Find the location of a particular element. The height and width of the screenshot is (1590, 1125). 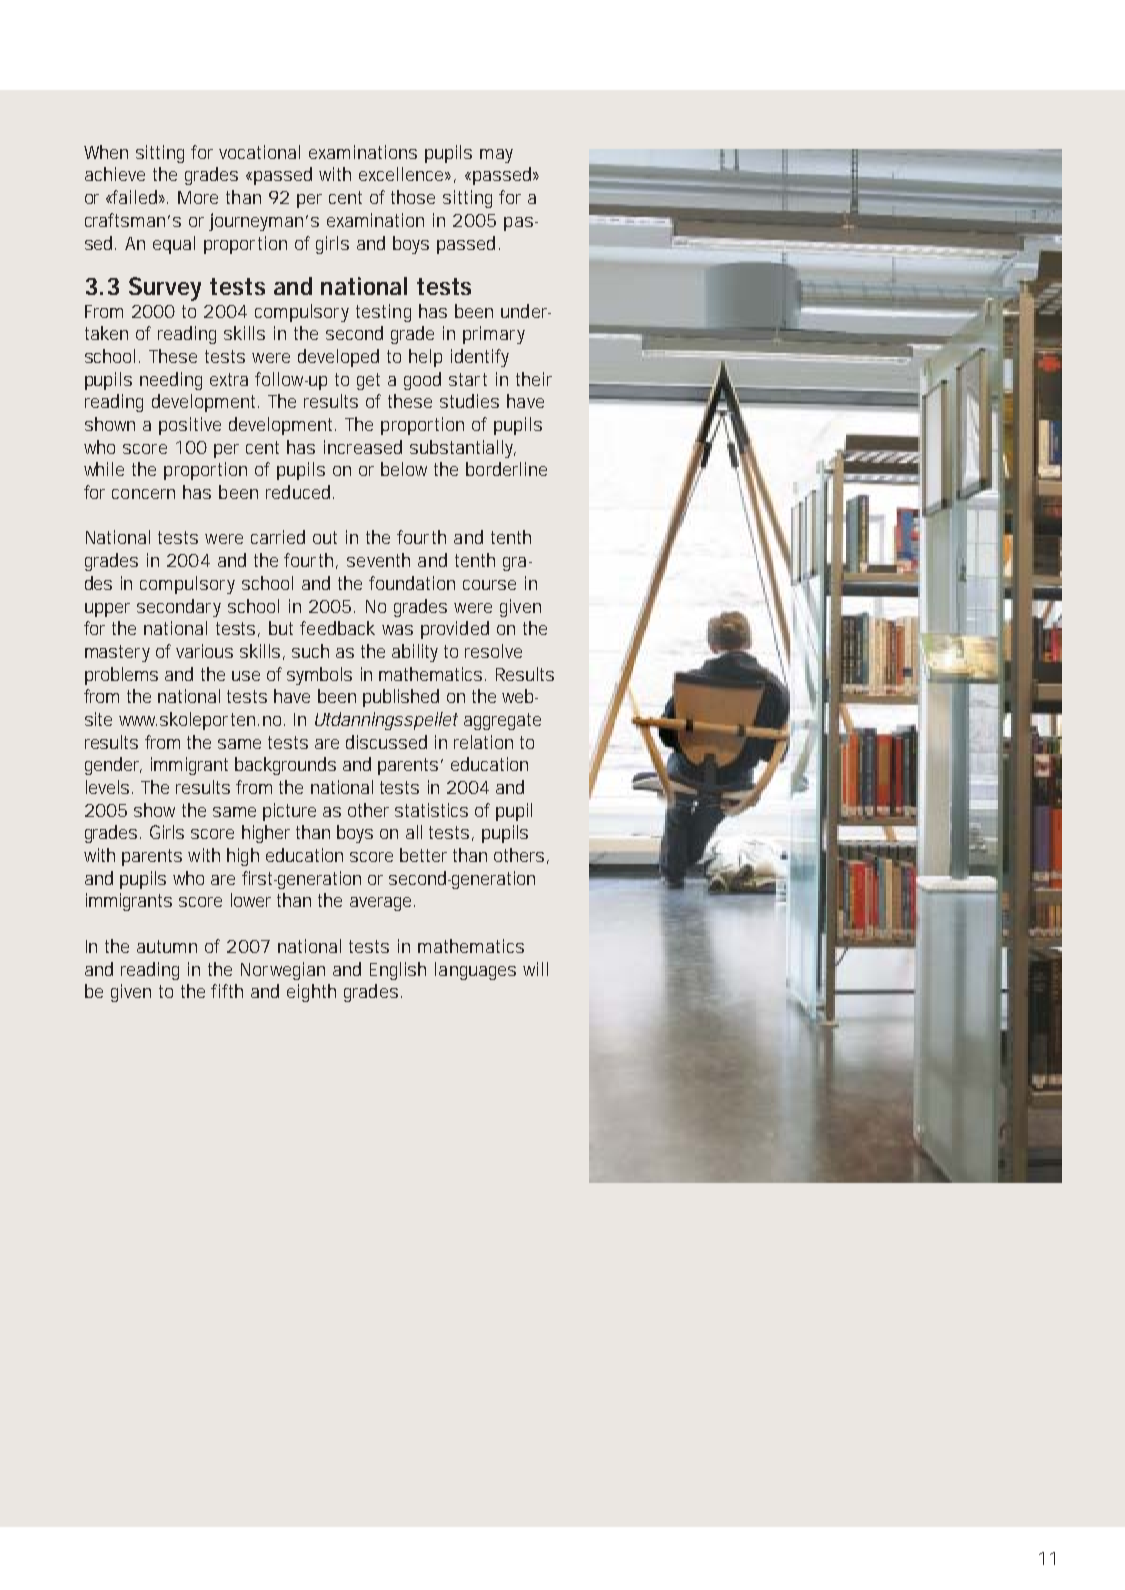

substantially is located at coordinates (463, 449).
